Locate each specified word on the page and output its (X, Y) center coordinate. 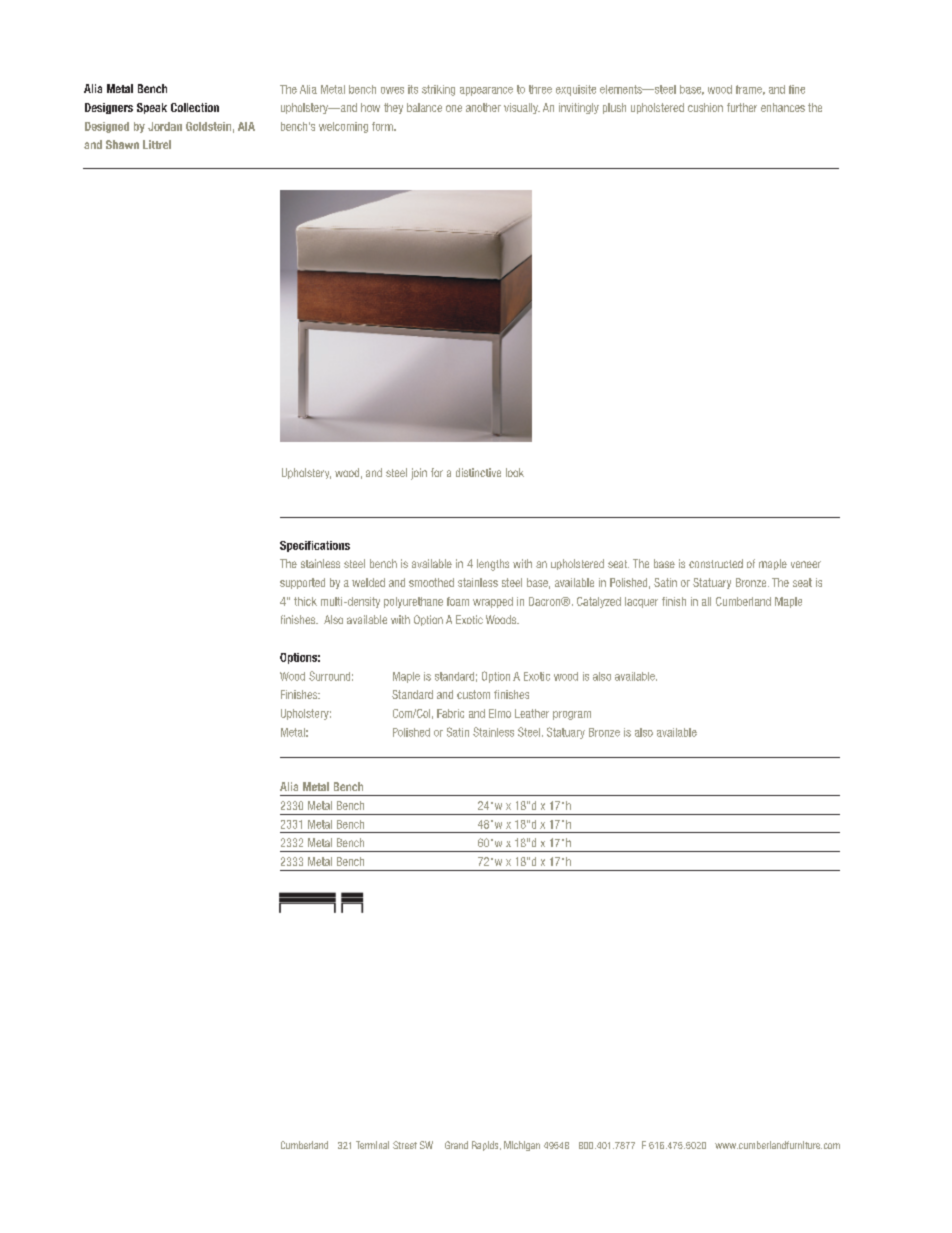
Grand (456, 1145)
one (454, 108)
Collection (195, 107)
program (572, 715)
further (742, 107)
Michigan (522, 1146)
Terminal (372, 1145)
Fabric (450, 713)
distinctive (478, 472)
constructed (716, 563)
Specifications (315, 546)
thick (305, 601)
